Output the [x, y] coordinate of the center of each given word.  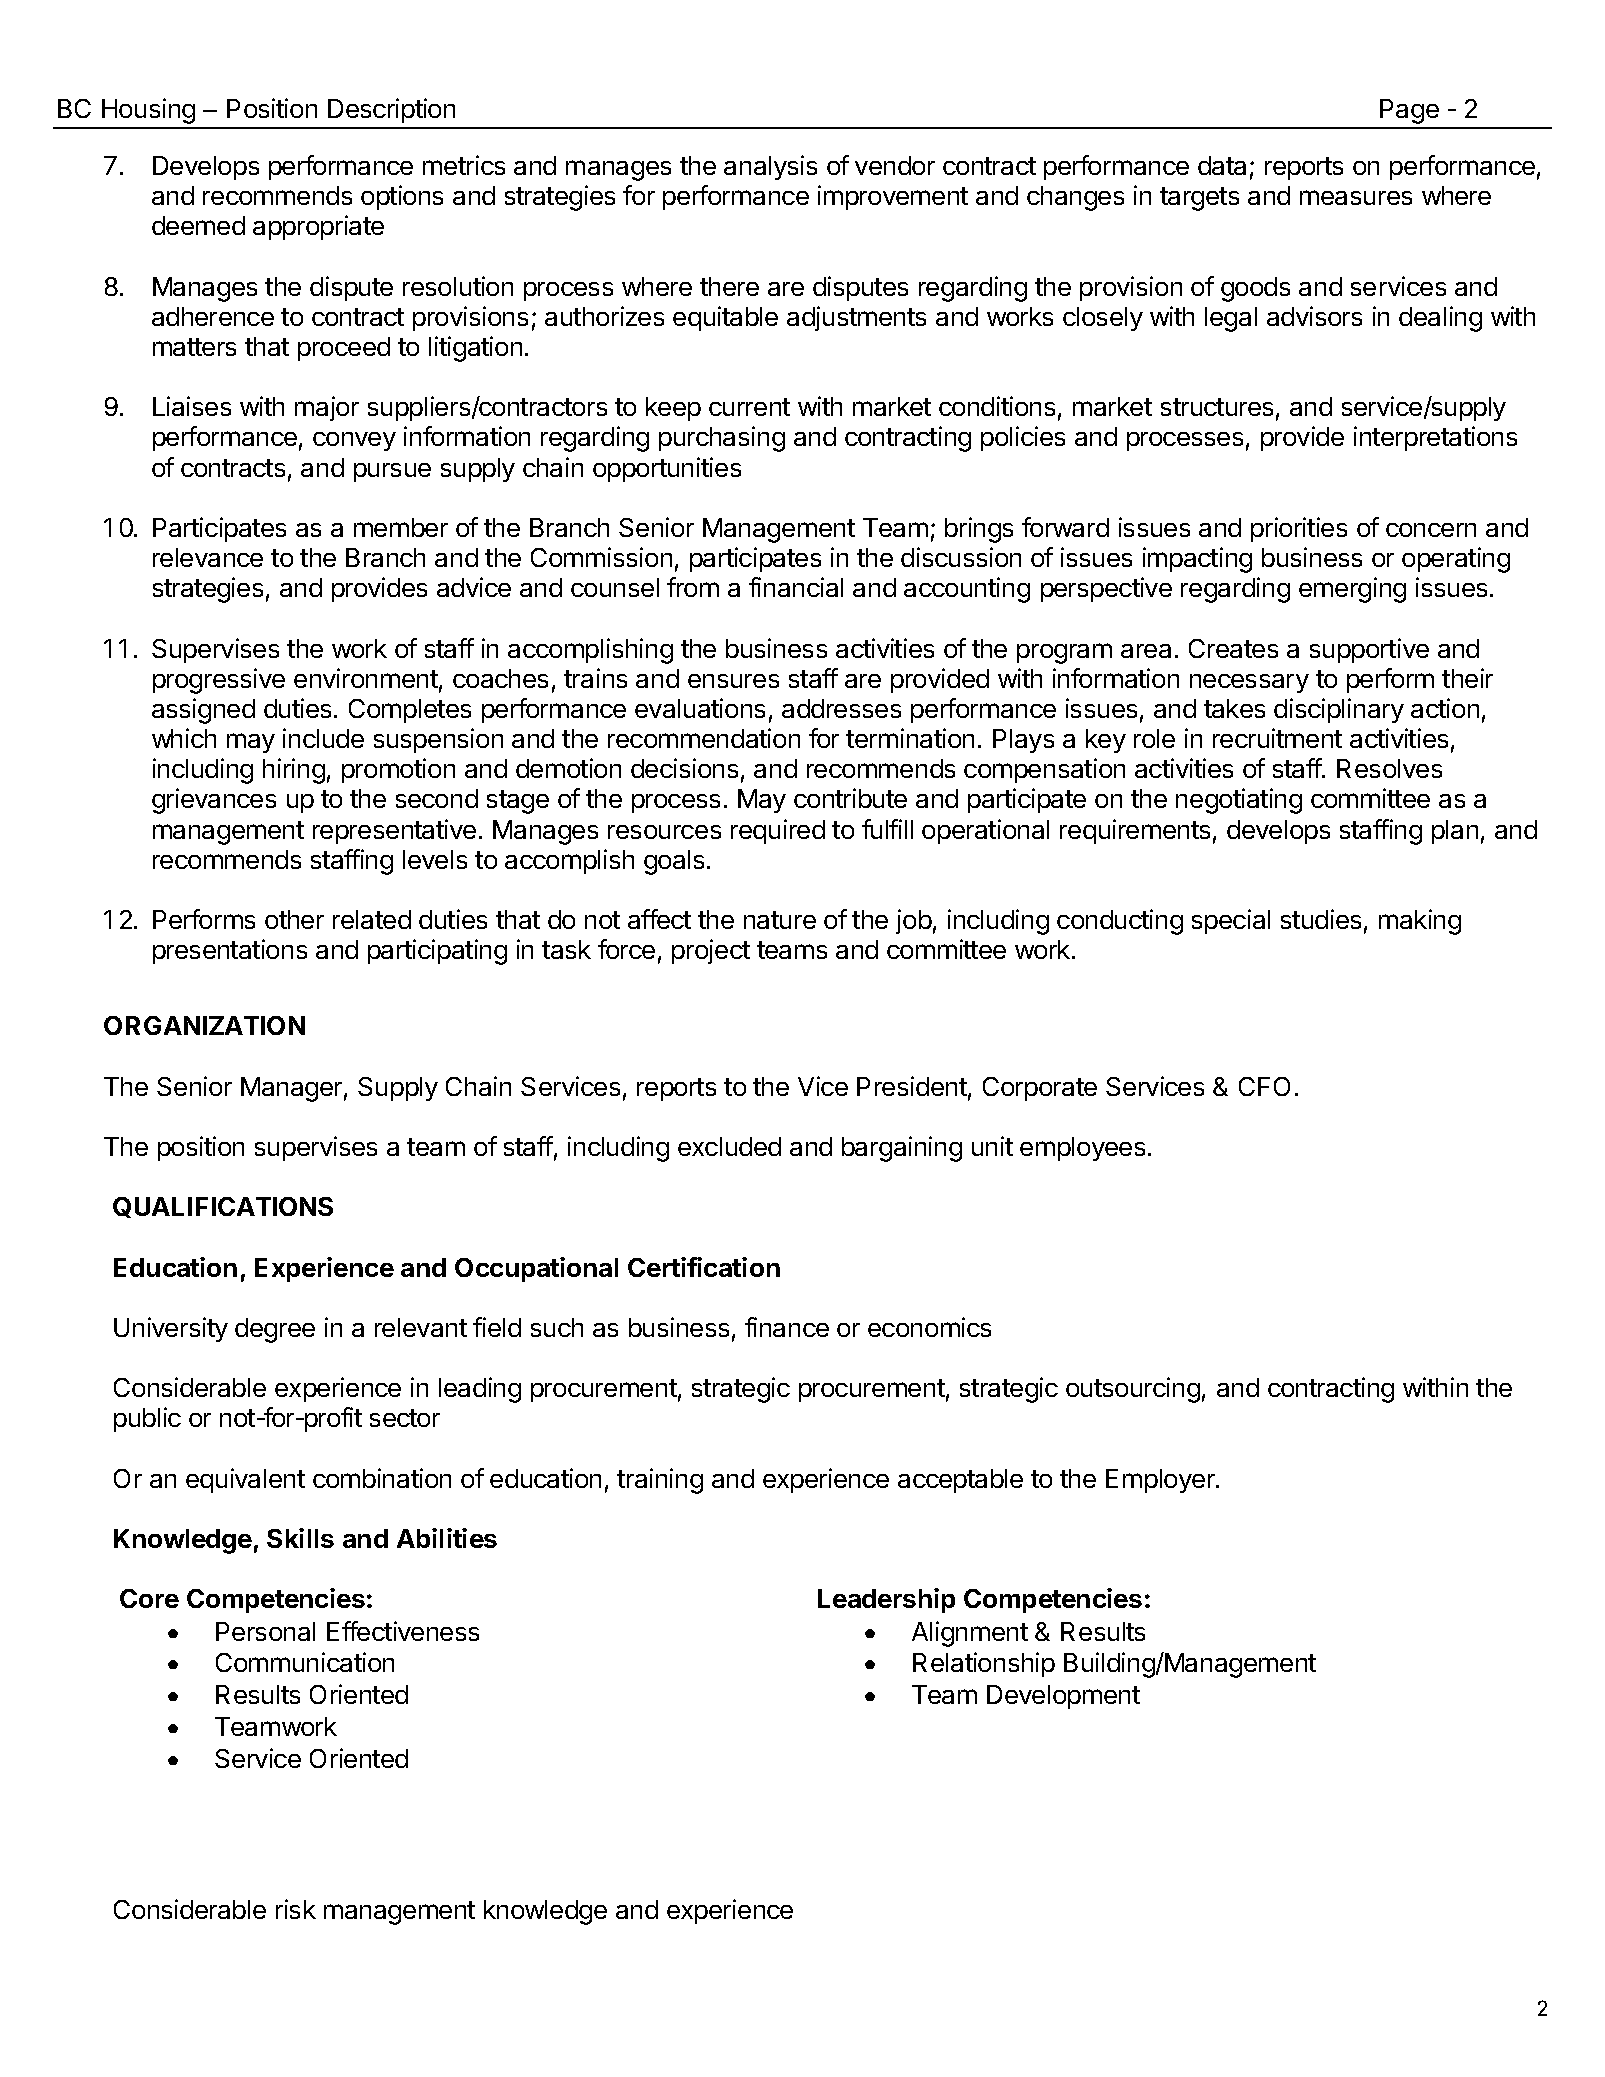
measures [1356, 197]
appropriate [318, 227]
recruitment [1277, 738]
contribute [850, 798]
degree [275, 1330]
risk [296, 1909]
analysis [770, 167]
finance [787, 1327]
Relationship [984, 1664]
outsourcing [1133, 1390]
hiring [294, 771]
